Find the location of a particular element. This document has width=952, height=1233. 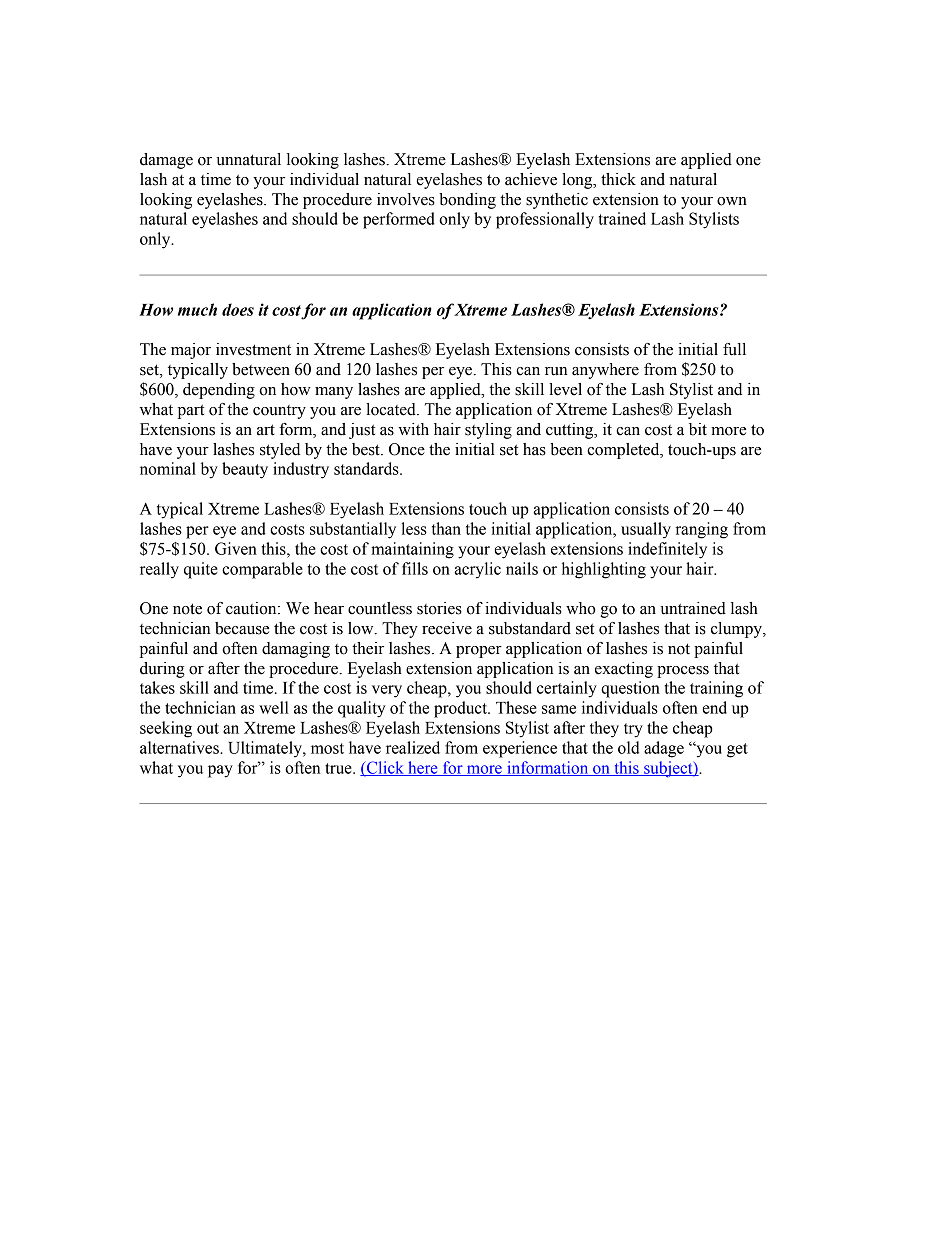

run is located at coordinates (556, 371).
